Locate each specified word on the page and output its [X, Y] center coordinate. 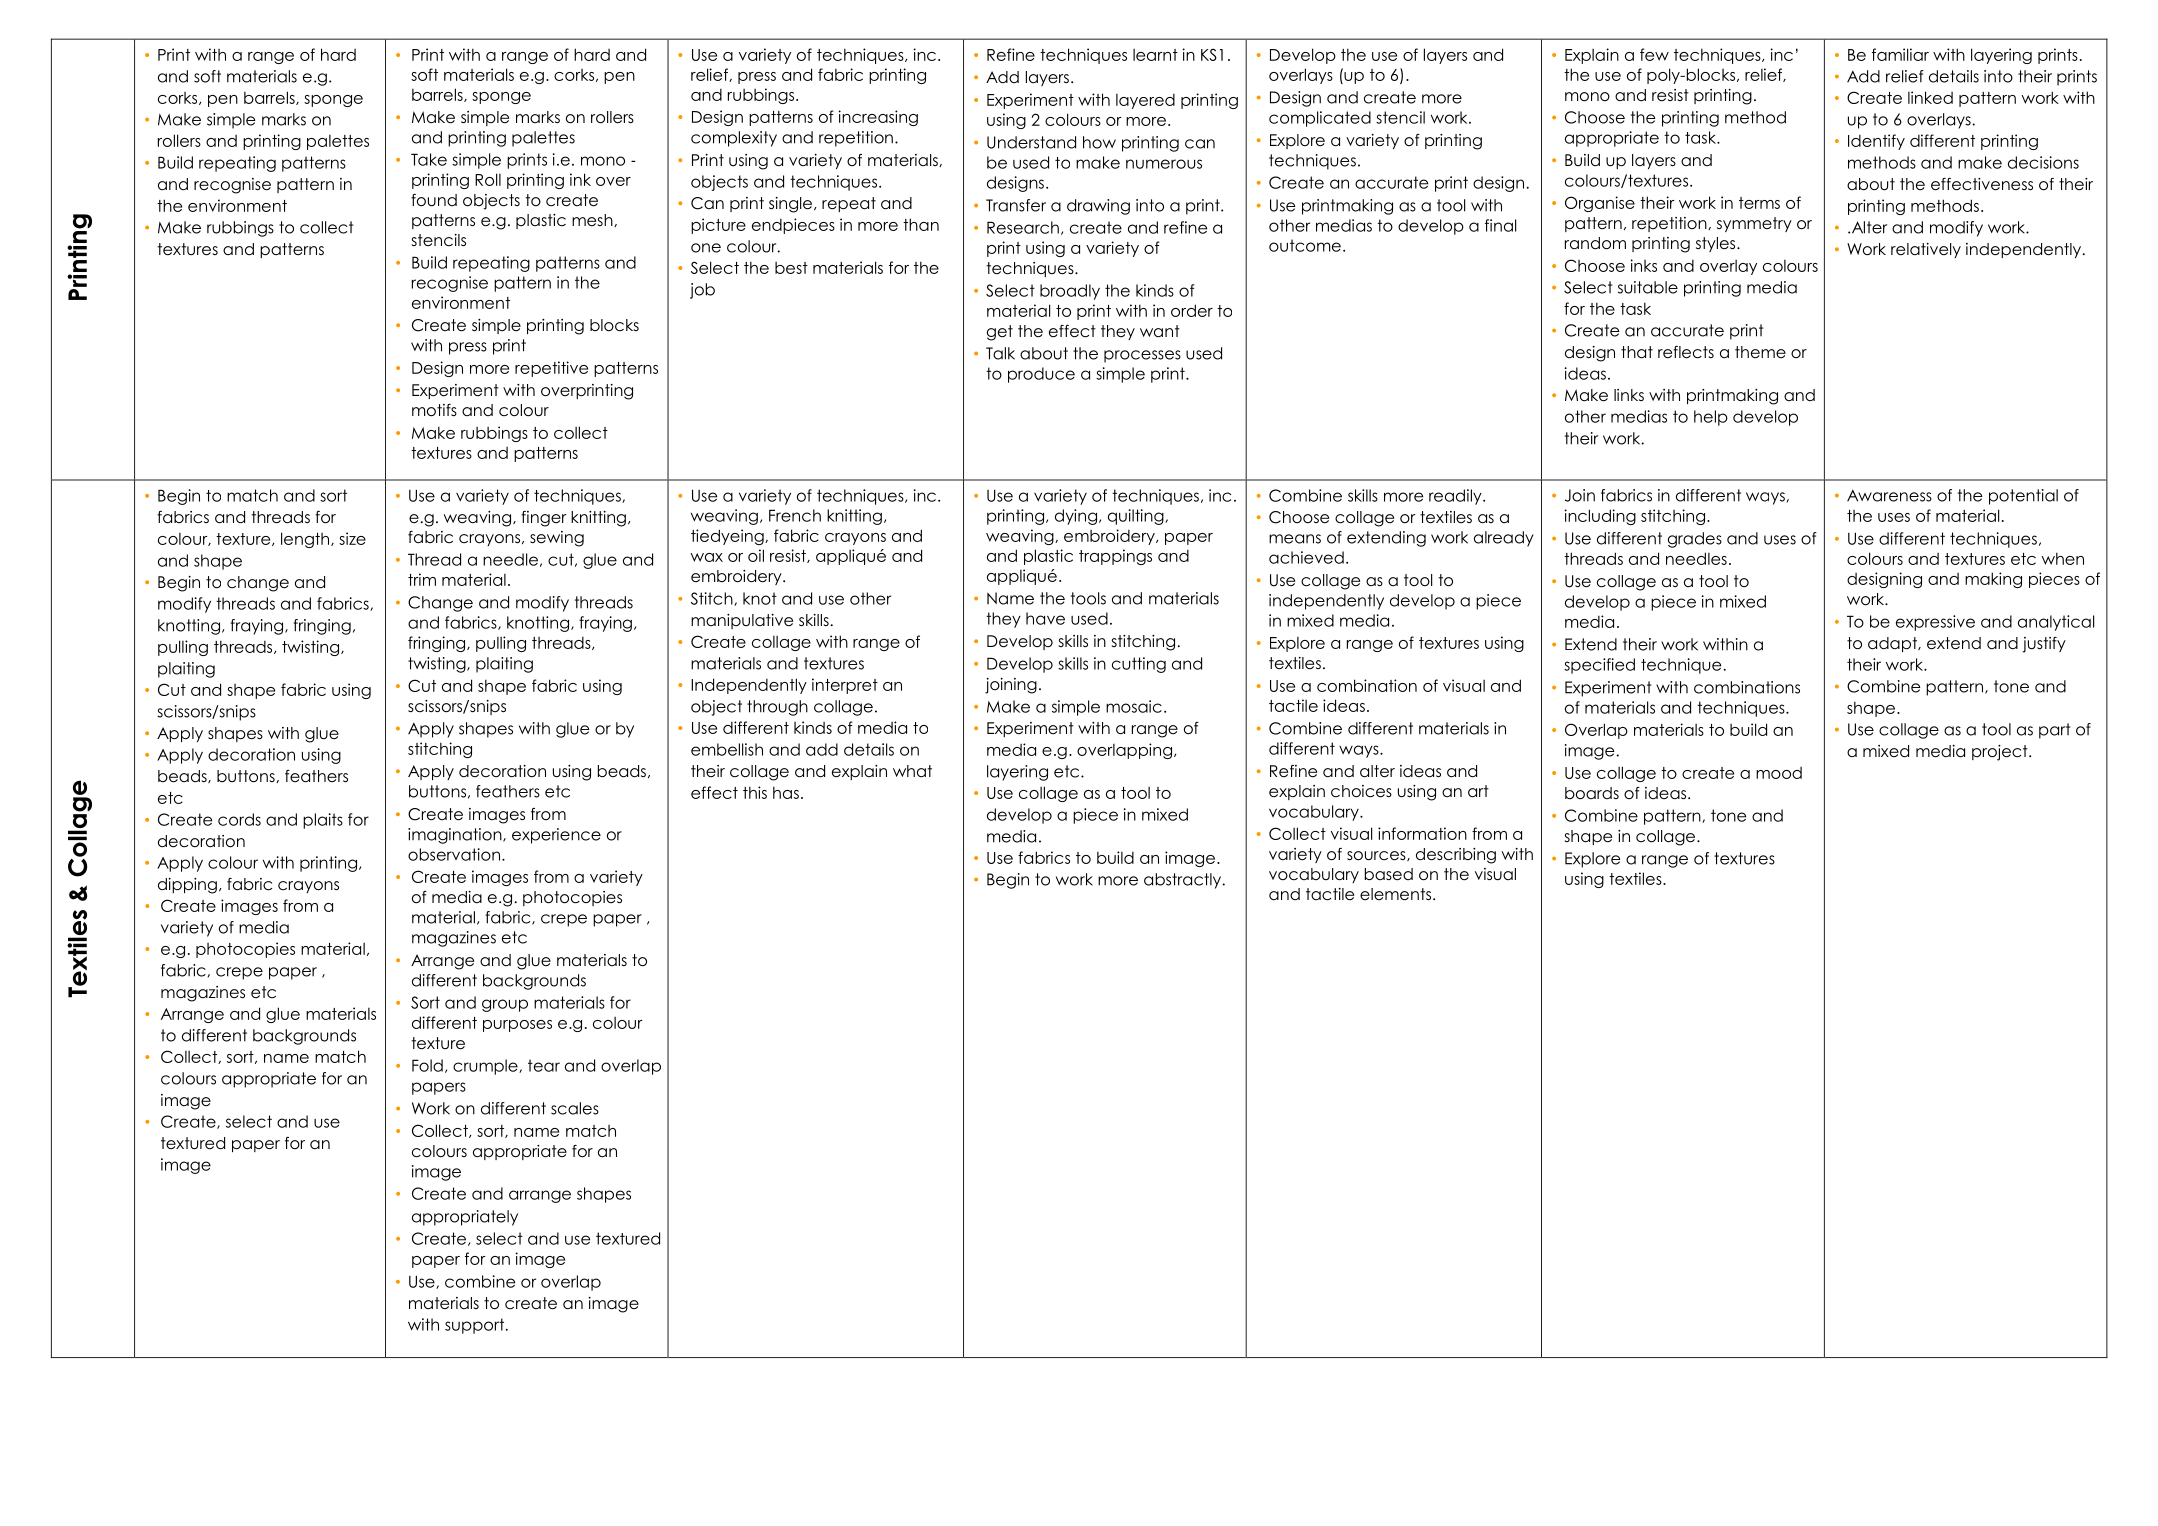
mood [1779, 773]
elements [1395, 894]
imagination [456, 836]
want [1160, 331]
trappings [1115, 557]
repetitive [551, 369]
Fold [427, 1065]
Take [429, 159]
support [474, 1326]
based [1389, 874]
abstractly [1184, 881]
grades [1695, 540]
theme [1760, 352]
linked [1930, 97]
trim [422, 579]
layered [1145, 101]
